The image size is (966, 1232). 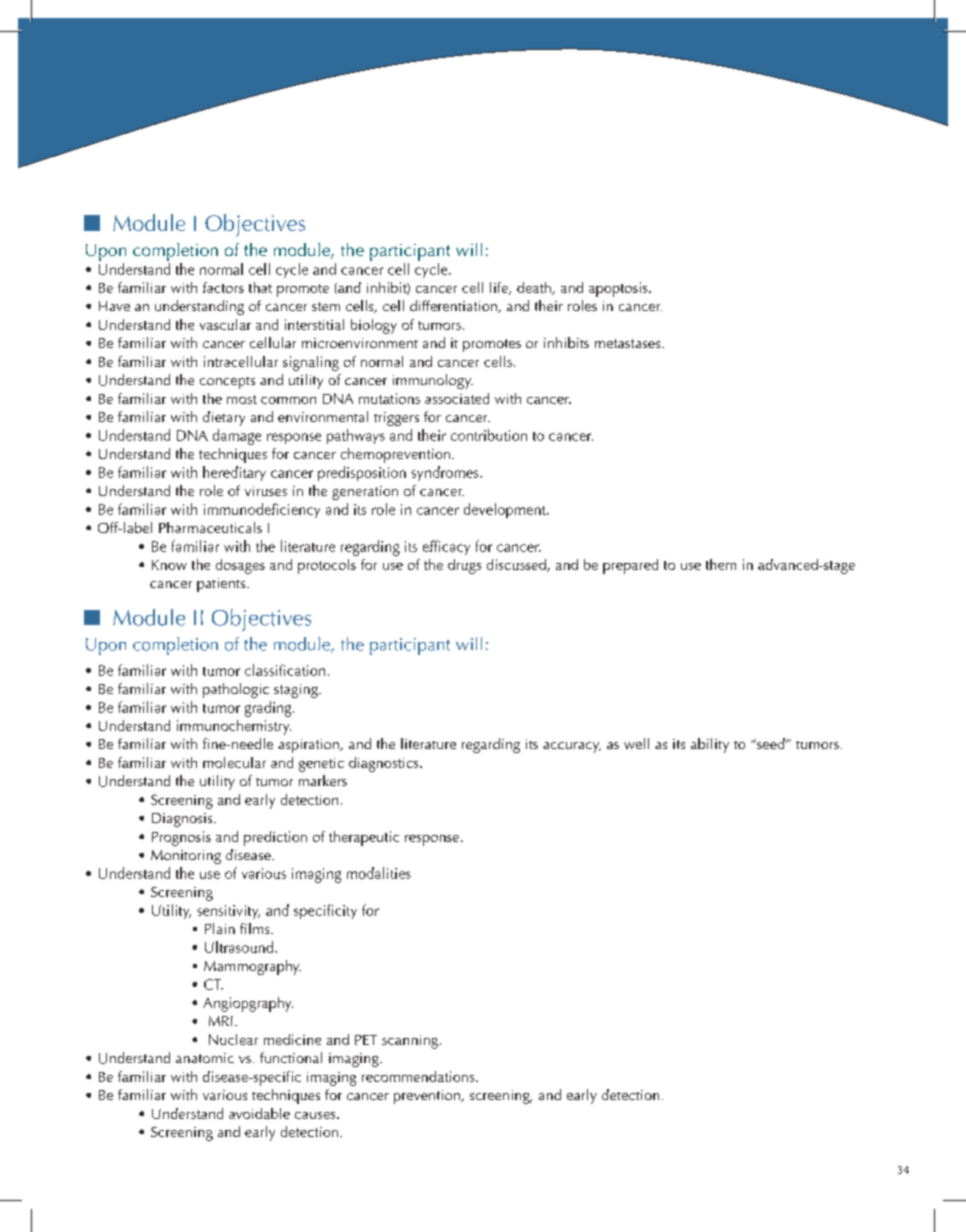 I want to click on modalities, so click(x=379, y=873).
